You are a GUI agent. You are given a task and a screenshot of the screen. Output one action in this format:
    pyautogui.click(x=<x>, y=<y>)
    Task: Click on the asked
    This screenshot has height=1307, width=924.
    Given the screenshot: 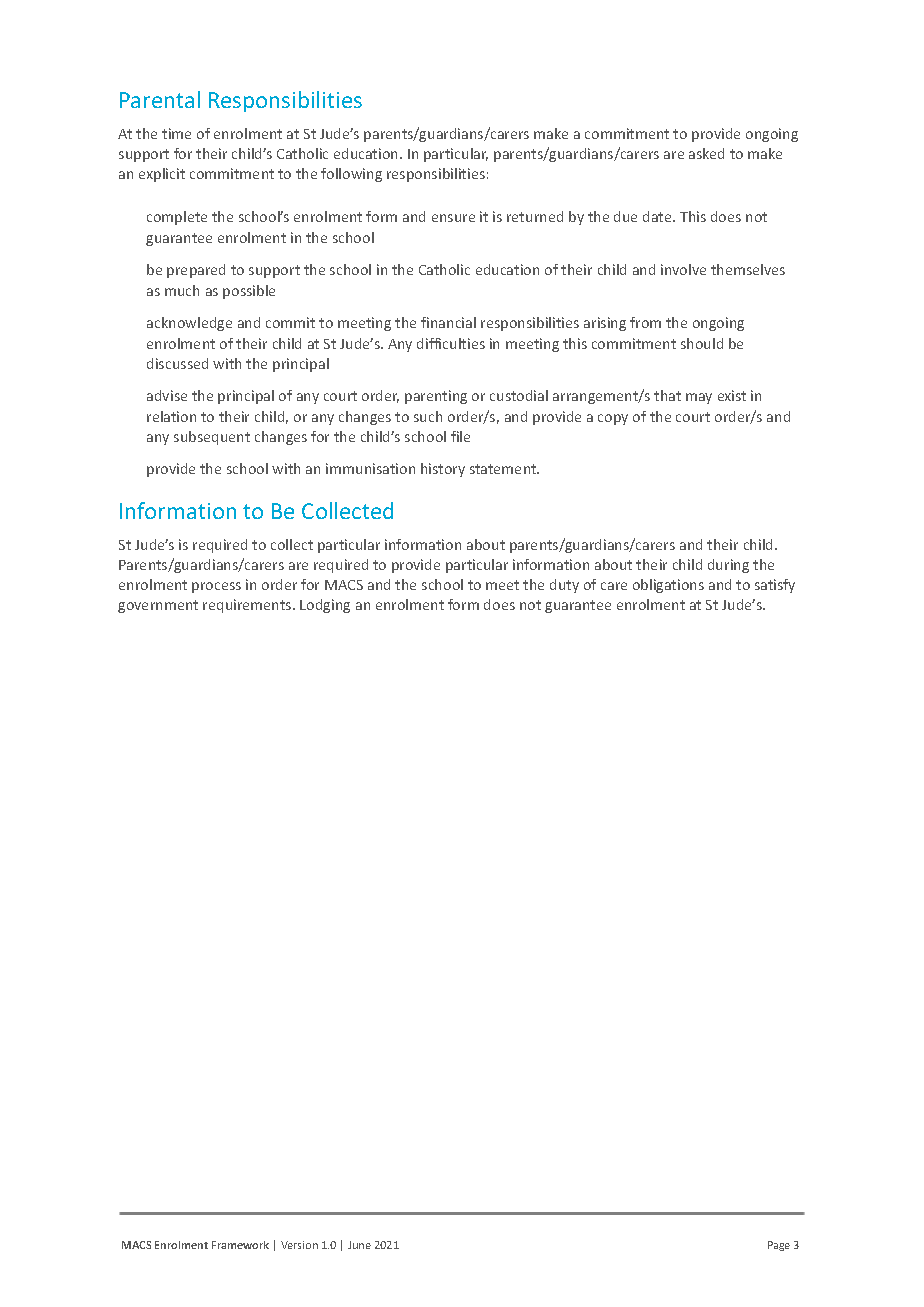 What is the action you would take?
    pyautogui.click(x=706, y=153)
